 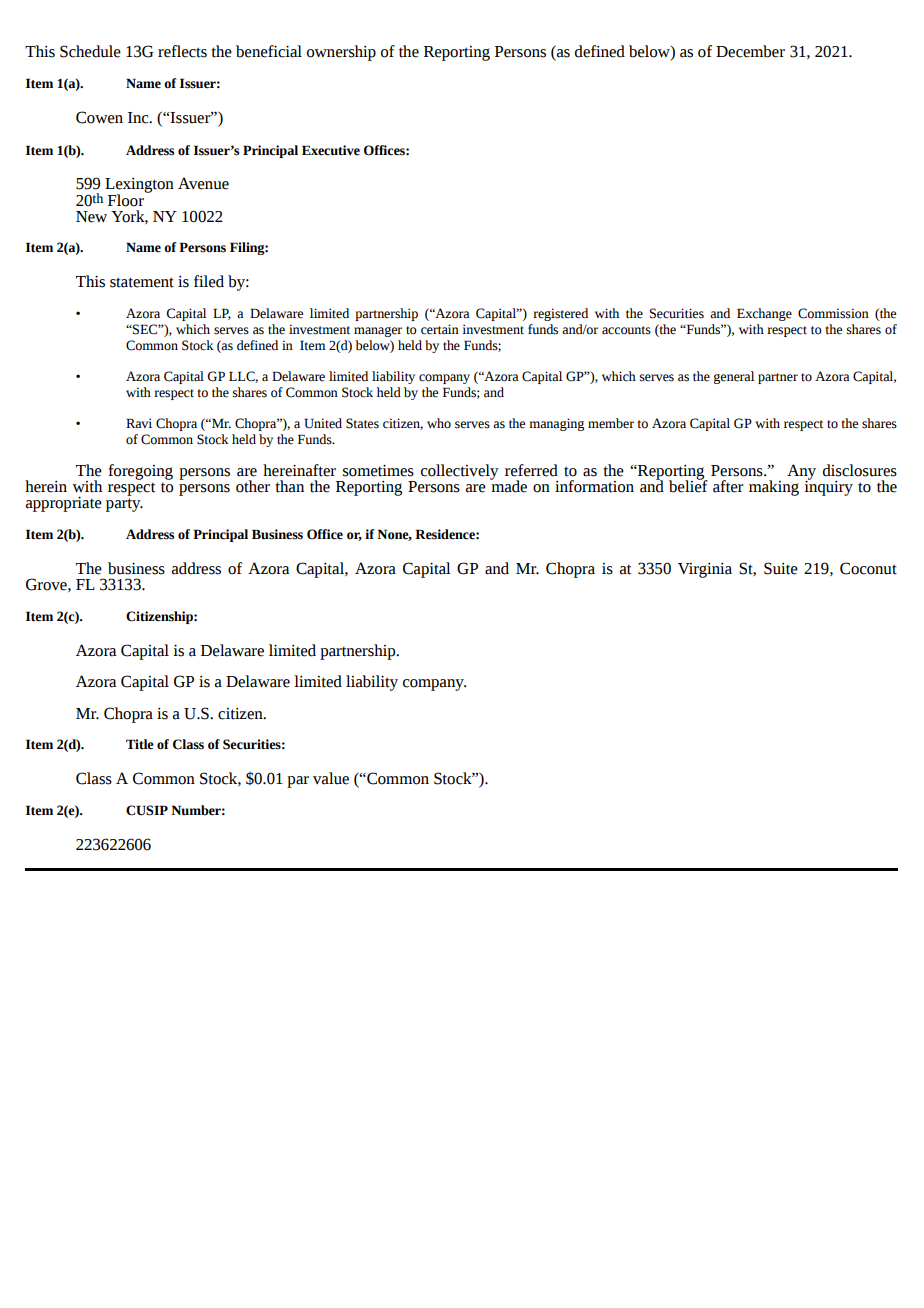 What do you see at coordinates (508, 485) in the image?
I see `made` at bounding box center [508, 485].
